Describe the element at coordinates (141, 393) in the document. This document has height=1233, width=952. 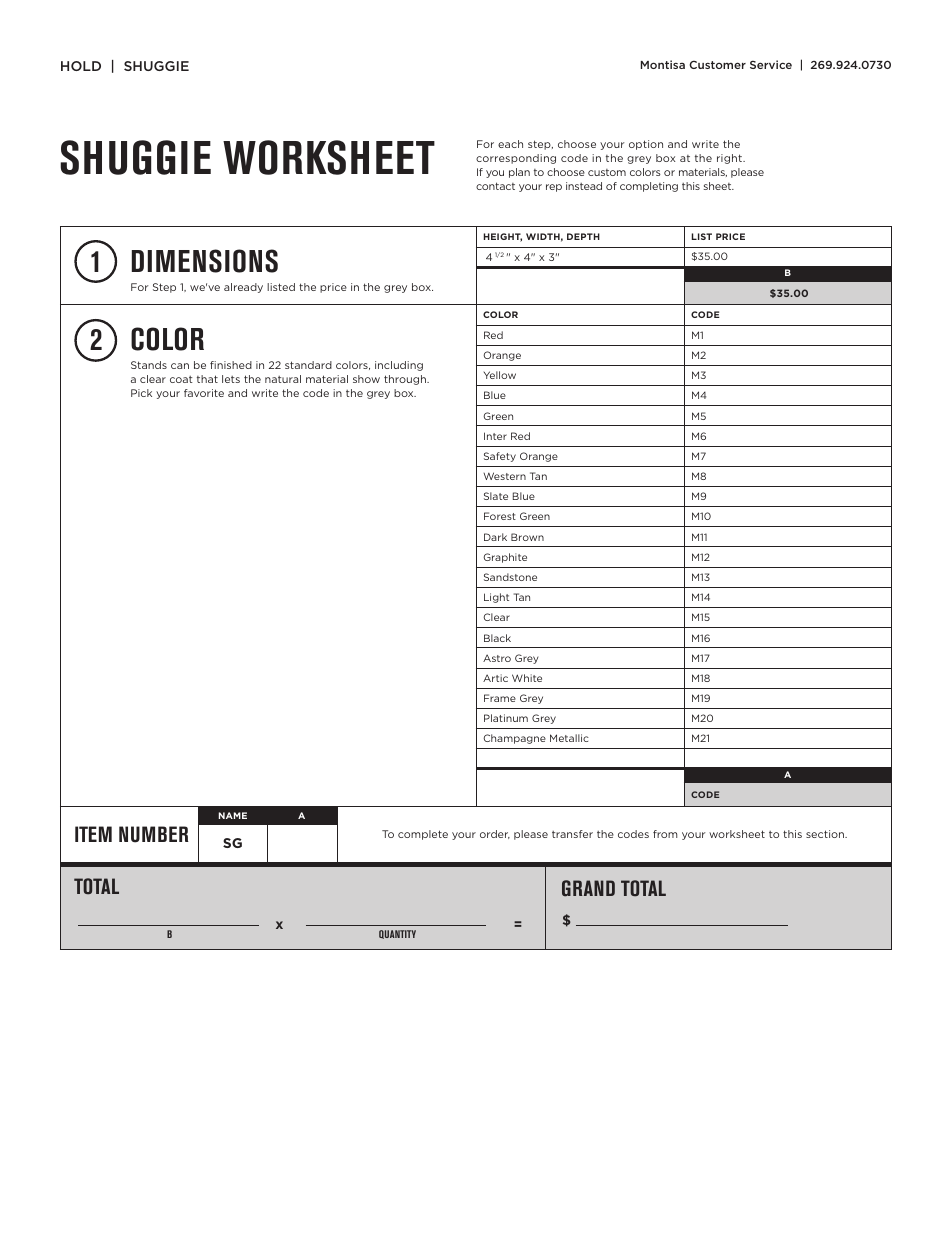
I see `Pick` at that location.
